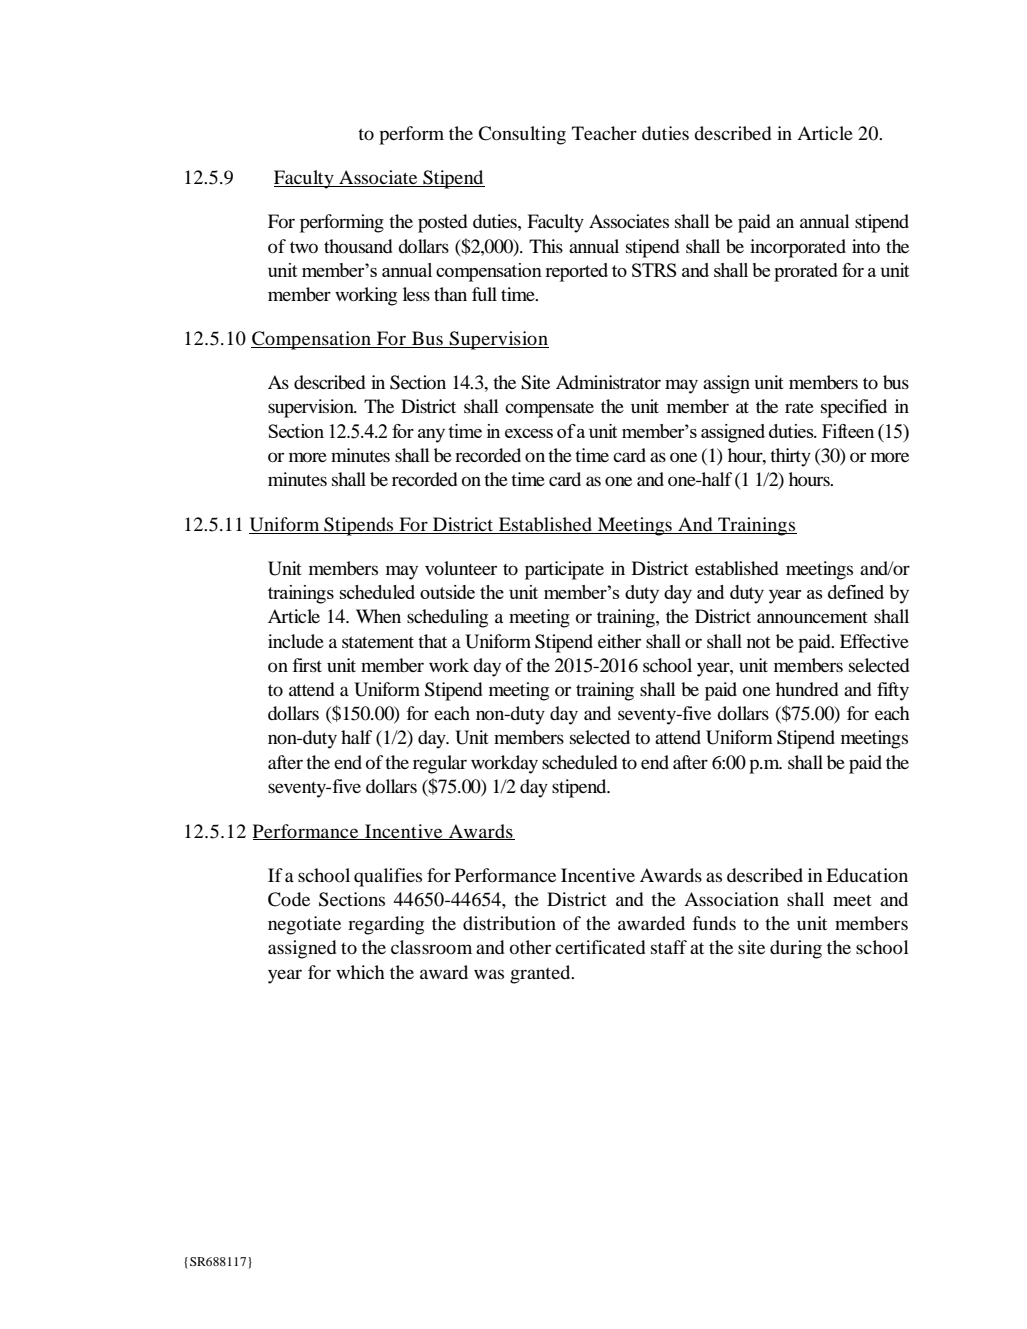 The width and height of the screenshot is (1027, 1329). I want to click on first, so click(307, 665).
